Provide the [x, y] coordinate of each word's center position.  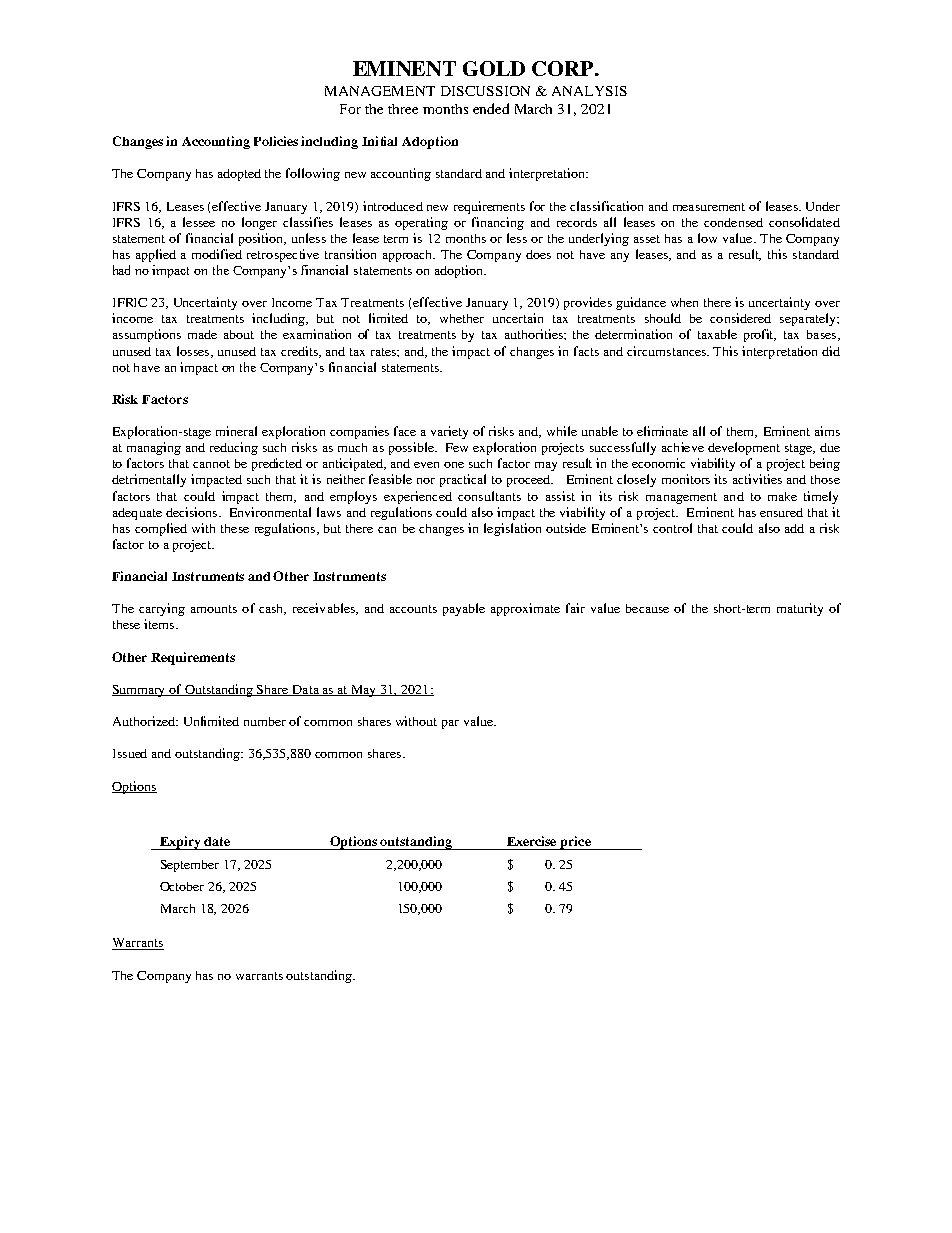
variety [449, 432]
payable [464, 609]
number [265, 721]
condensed [733, 222]
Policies [276, 141]
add [794, 528]
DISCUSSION [485, 91]
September [190, 866]
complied [161, 529]
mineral [236, 431]
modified [217, 254]
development [744, 448]
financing [498, 223]
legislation [512, 529]
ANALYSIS [589, 91]
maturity [800, 609]
